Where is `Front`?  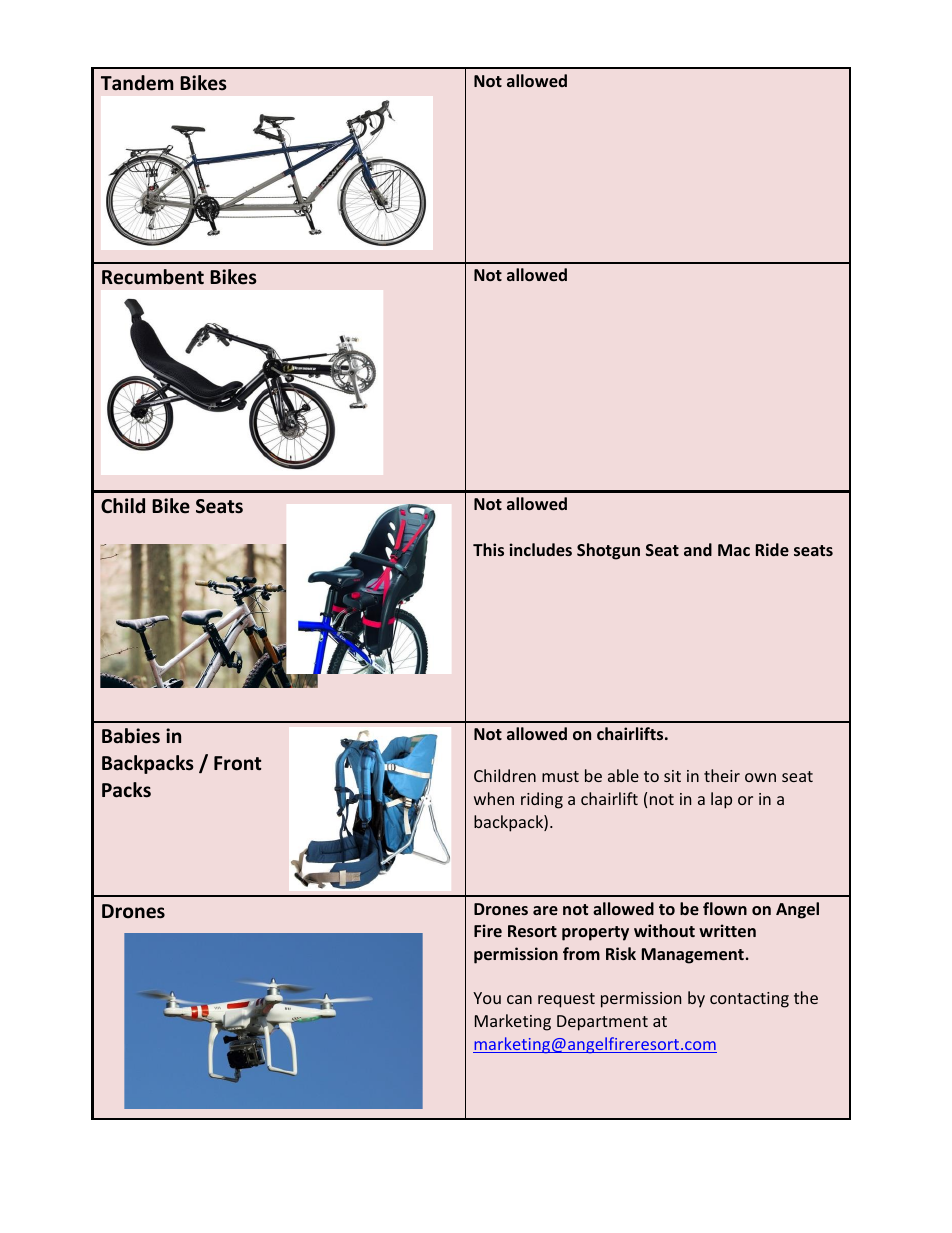
Front is located at coordinates (237, 763).
